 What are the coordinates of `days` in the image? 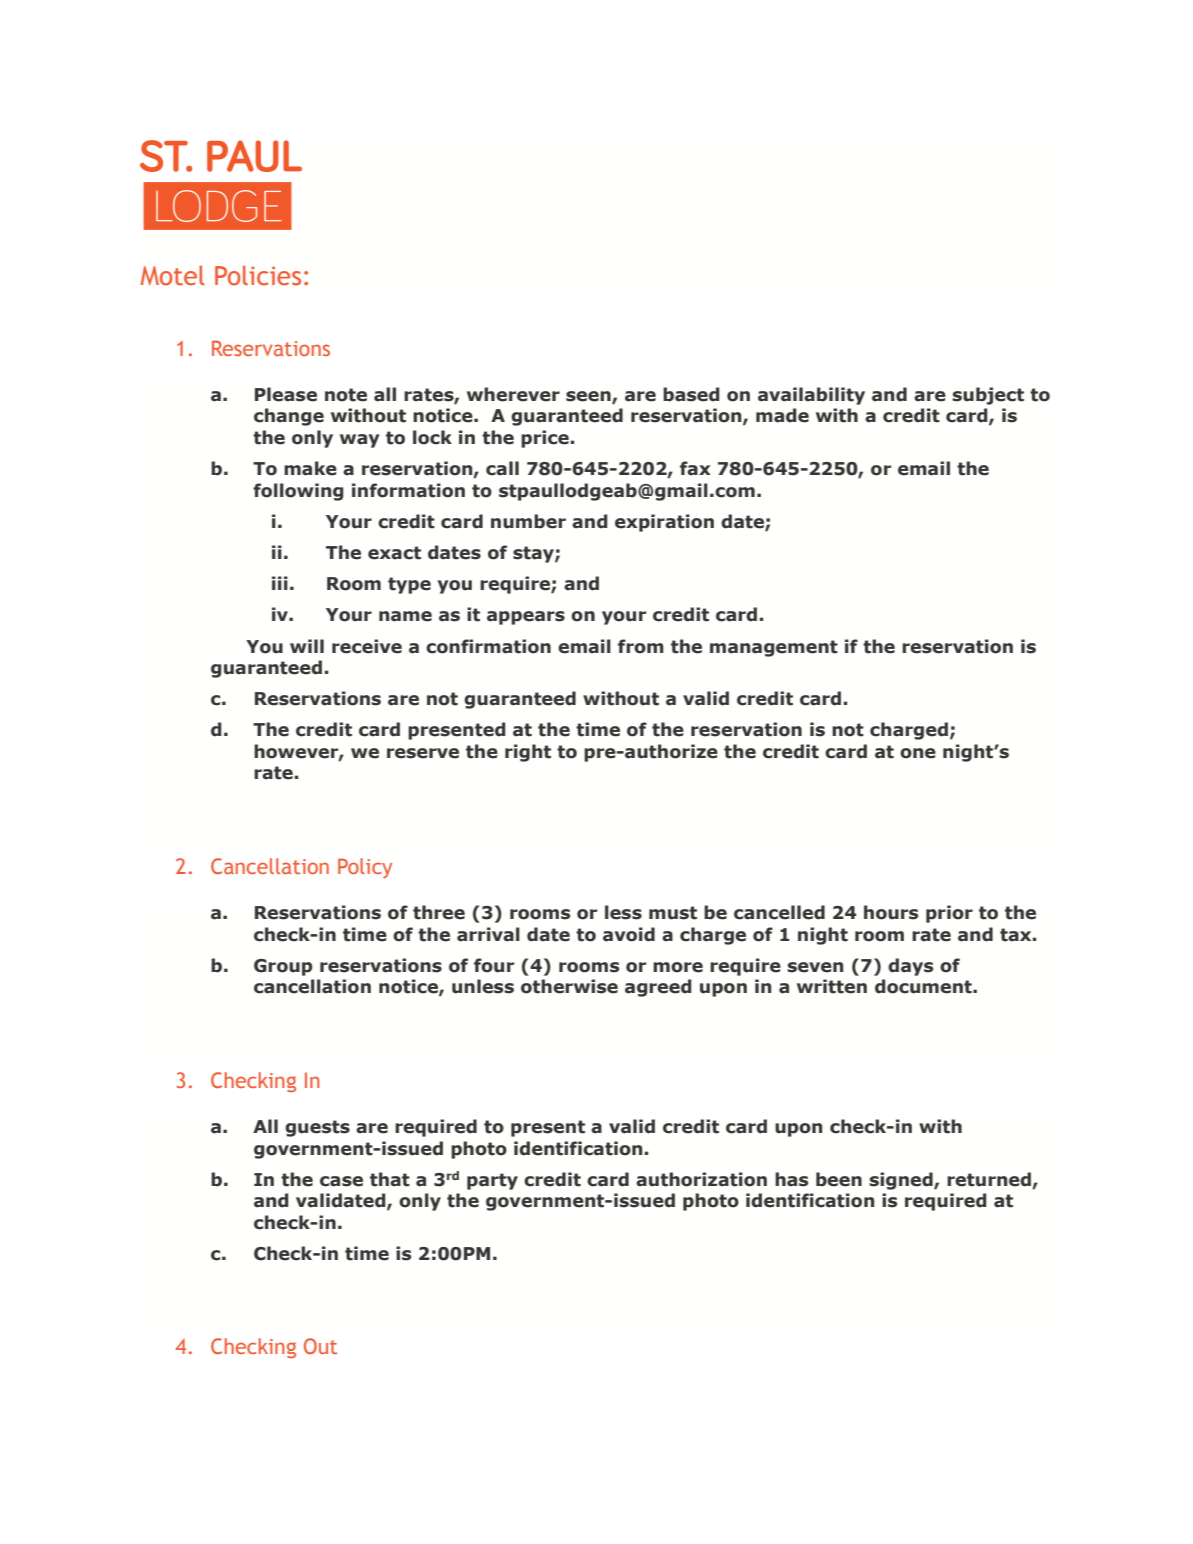 It's located at (910, 967).
